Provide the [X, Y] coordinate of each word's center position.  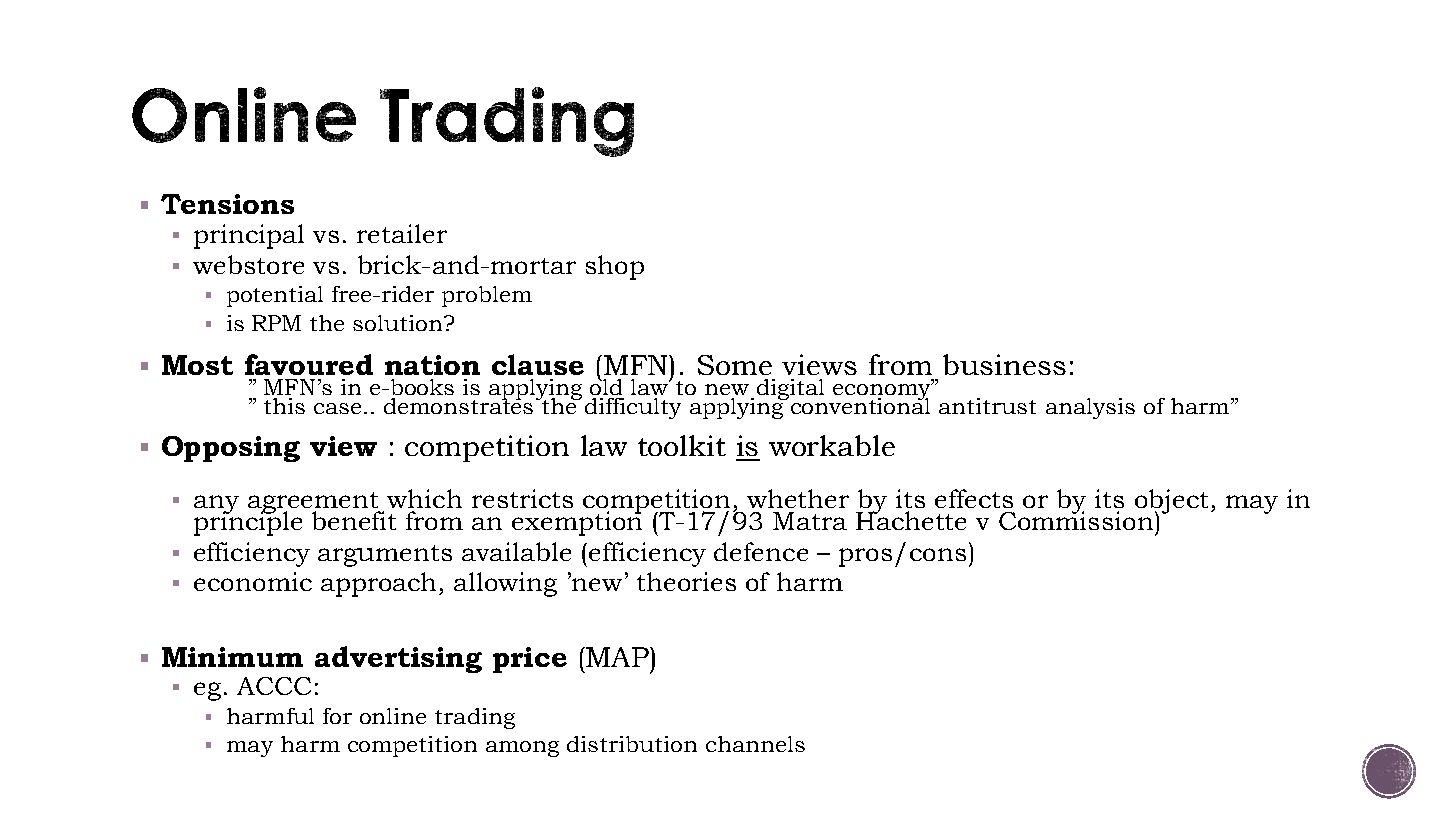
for [337, 716]
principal [249, 236]
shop [615, 267]
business [1004, 364]
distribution [632, 744]
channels [755, 744]
